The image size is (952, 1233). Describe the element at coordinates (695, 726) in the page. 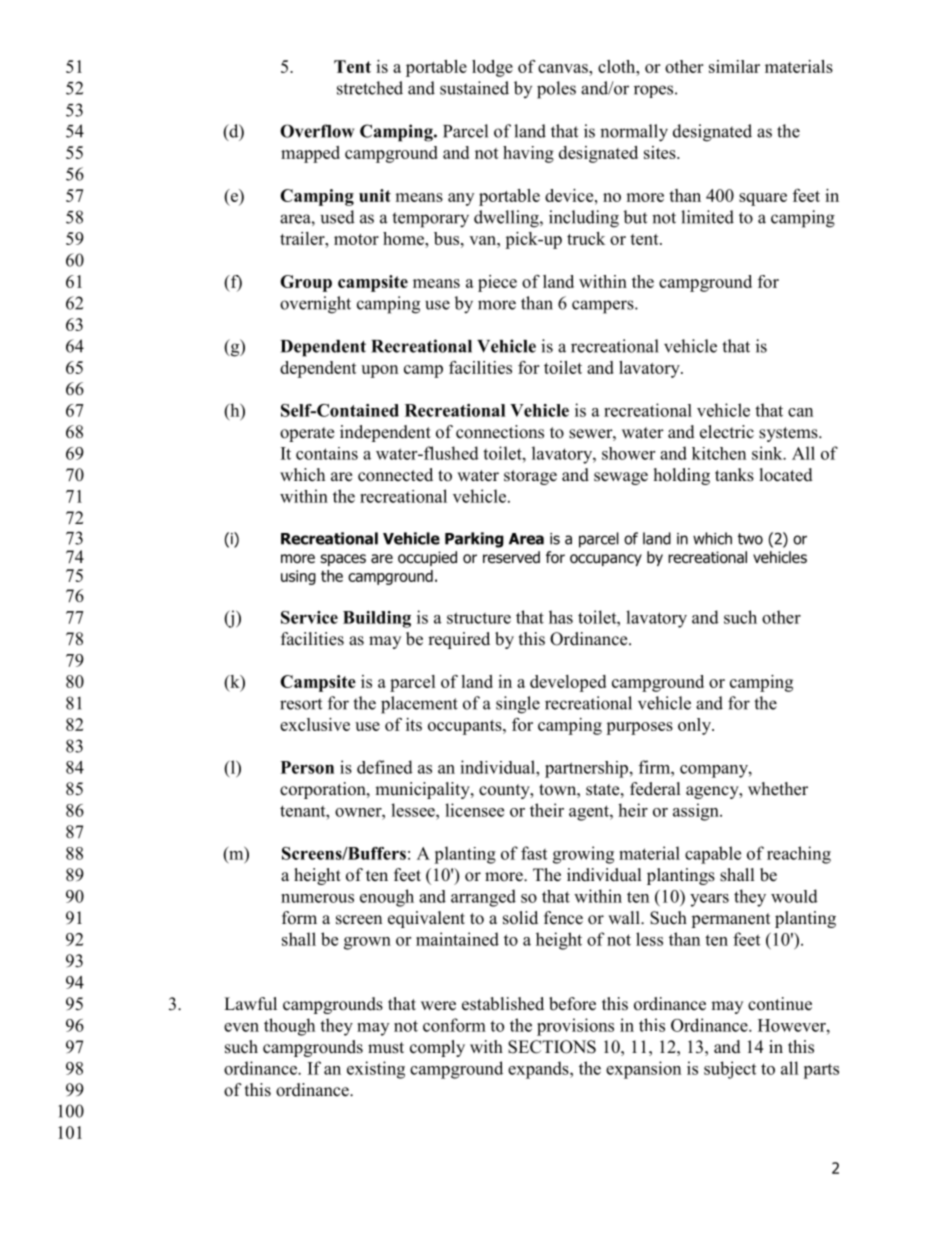

I see `only` at that location.
